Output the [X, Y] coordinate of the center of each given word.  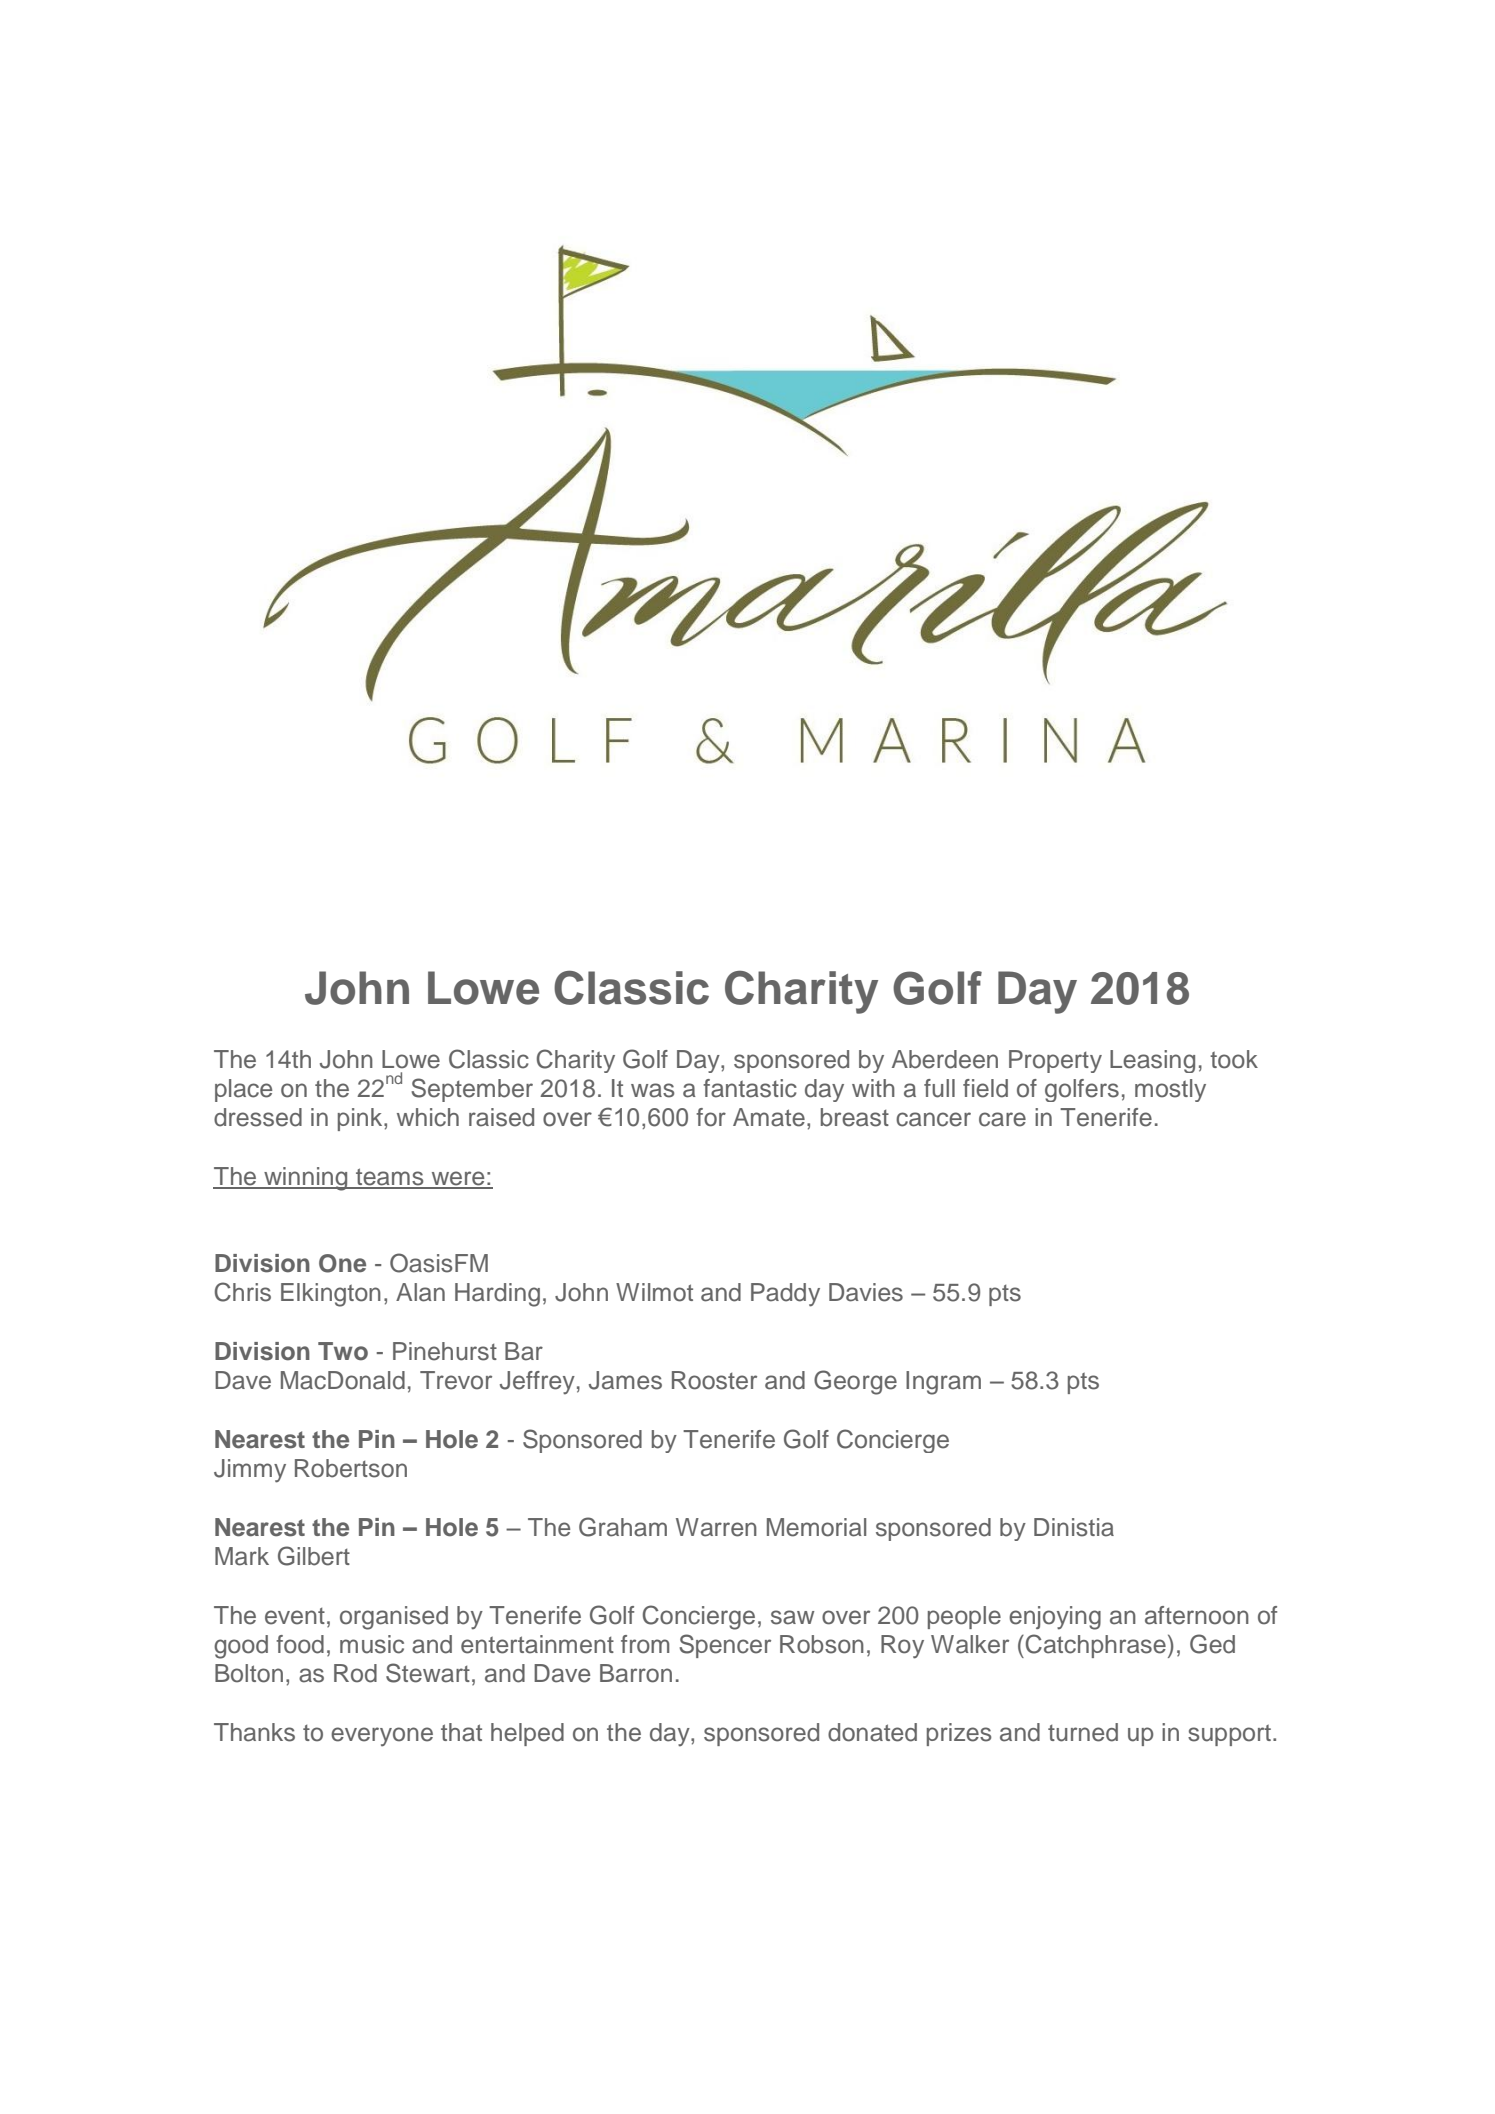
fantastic [750, 1088]
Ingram [943, 1383]
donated [872, 1732]
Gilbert [314, 1556]
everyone [382, 1737]
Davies [866, 1292]
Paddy [785, 1295]
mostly [1170, 1090]
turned [1083, 1732]
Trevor [456, 1380]
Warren [716, 1527]
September [472, 1090]
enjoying [1055, 1618]
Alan [420, 1292]
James [625, 1380]
